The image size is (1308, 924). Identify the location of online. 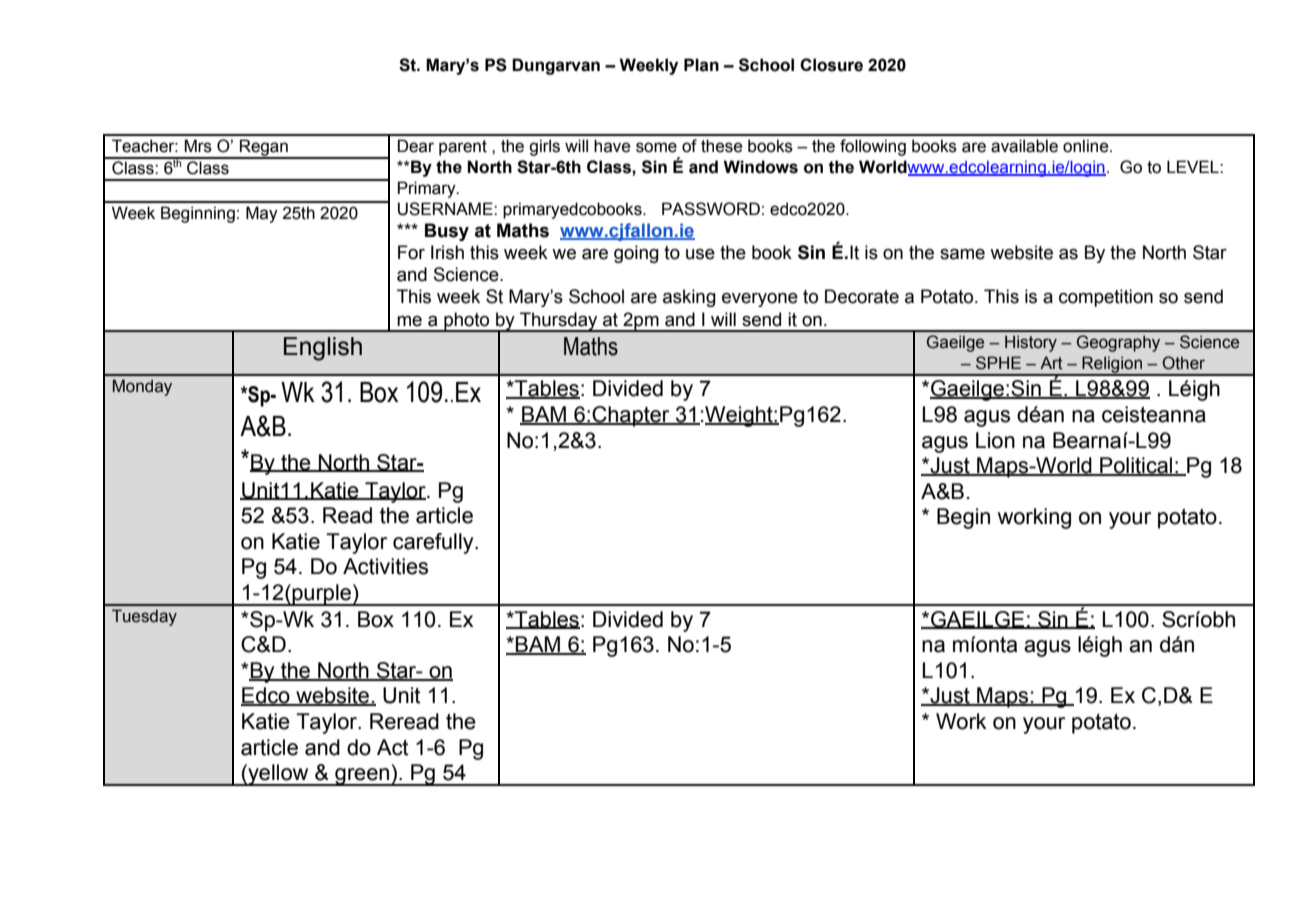
(1087, 146).
